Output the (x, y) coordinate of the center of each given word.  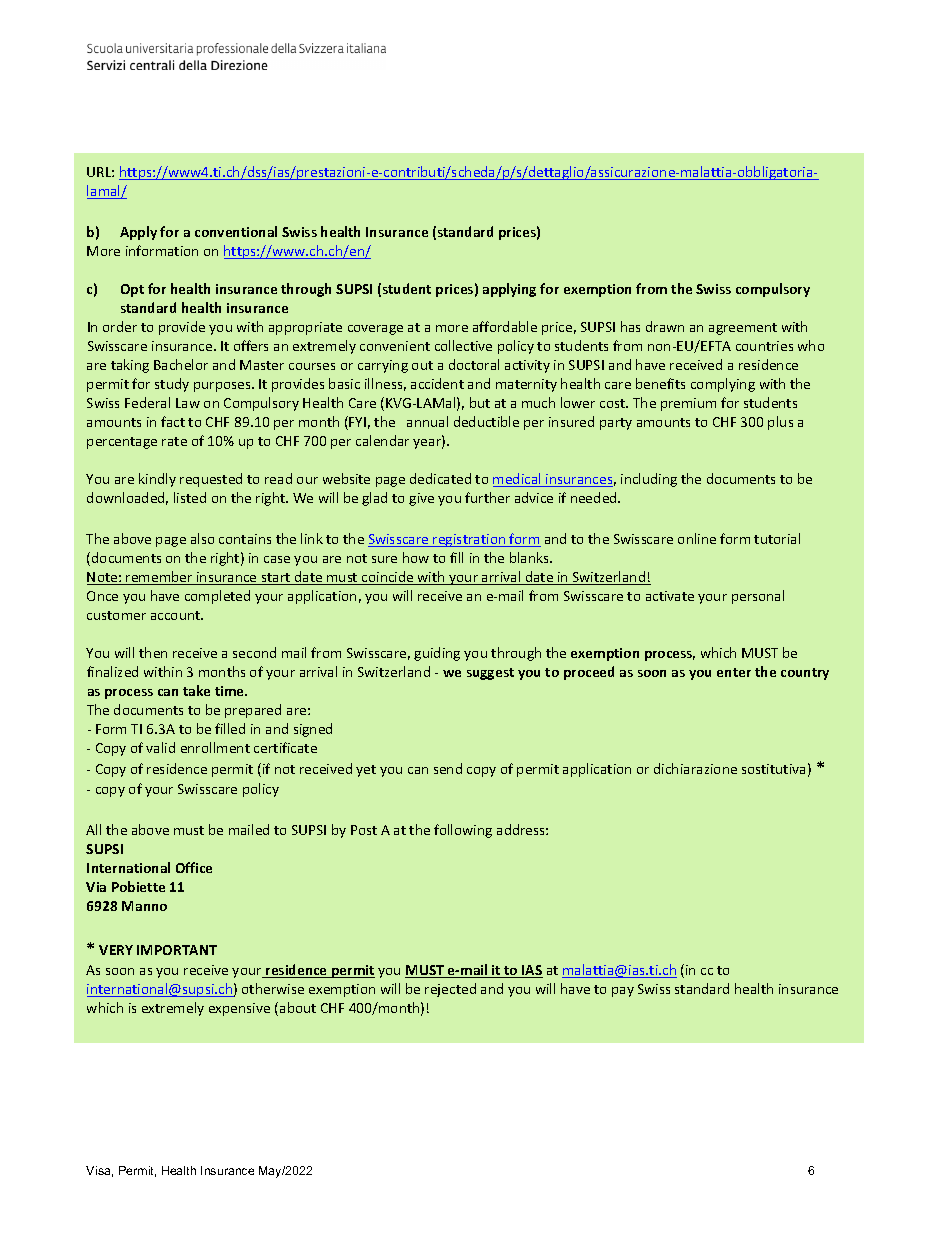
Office (194, 867)
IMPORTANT (177, 950)
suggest (490, 674)
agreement (743, 329)
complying (723, 385)
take (196, 690)
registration (469, 540)
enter (734, 672)
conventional (236, 231)
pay (623, 992)
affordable (505, 326)
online (697, 538)
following (463, 831)
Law (188, 403)
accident (437, 383)
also (202, 538)
